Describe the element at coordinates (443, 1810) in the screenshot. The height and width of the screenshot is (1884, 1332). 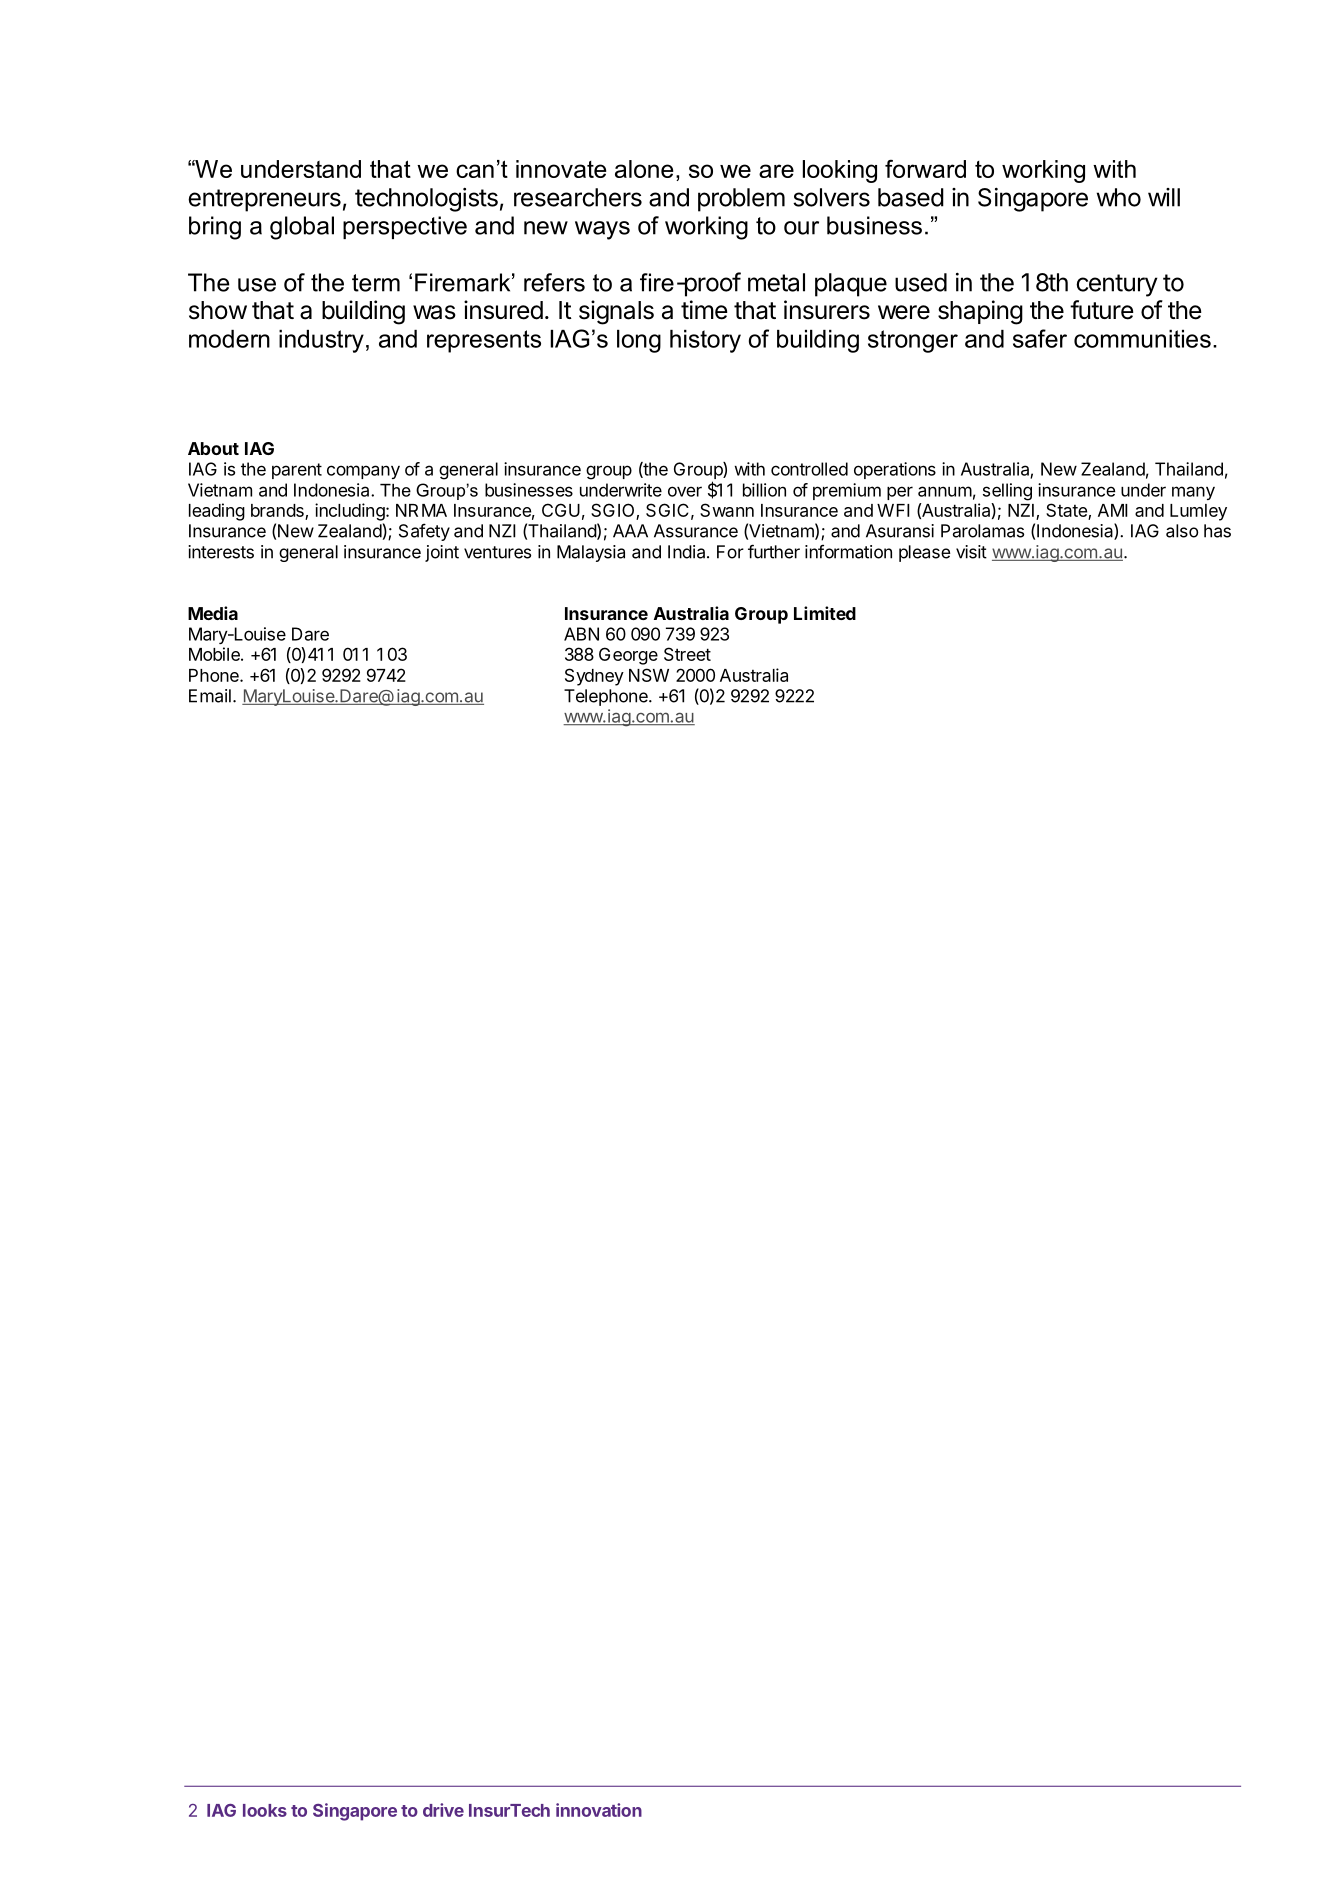
I see `drive` at that location.
